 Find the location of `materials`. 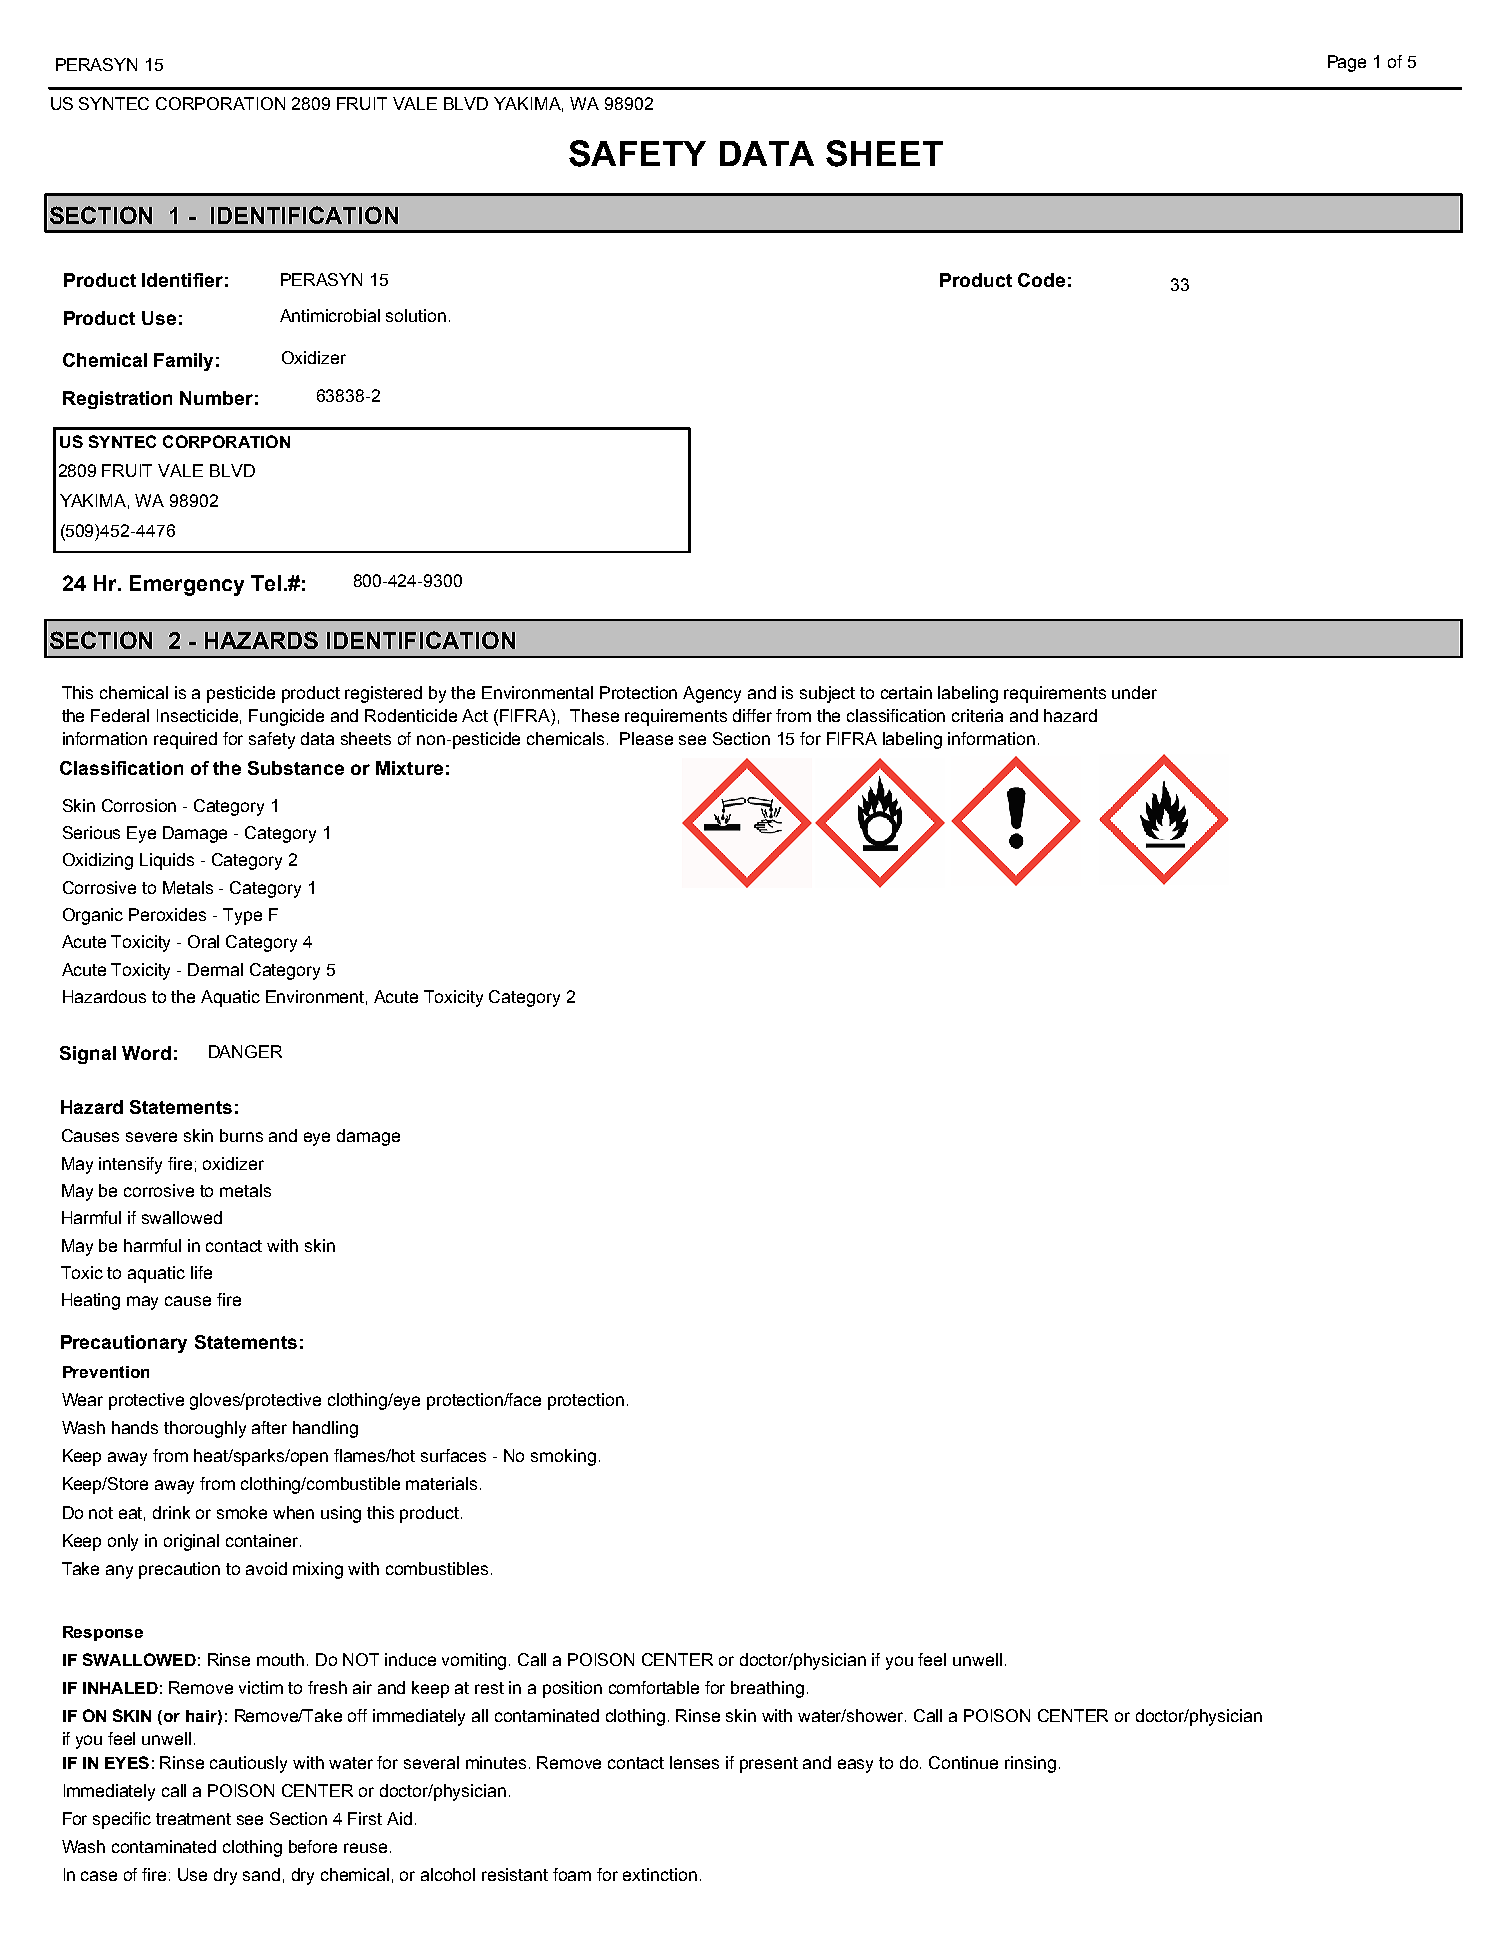

materials is located at coordinates (441, 1483).
